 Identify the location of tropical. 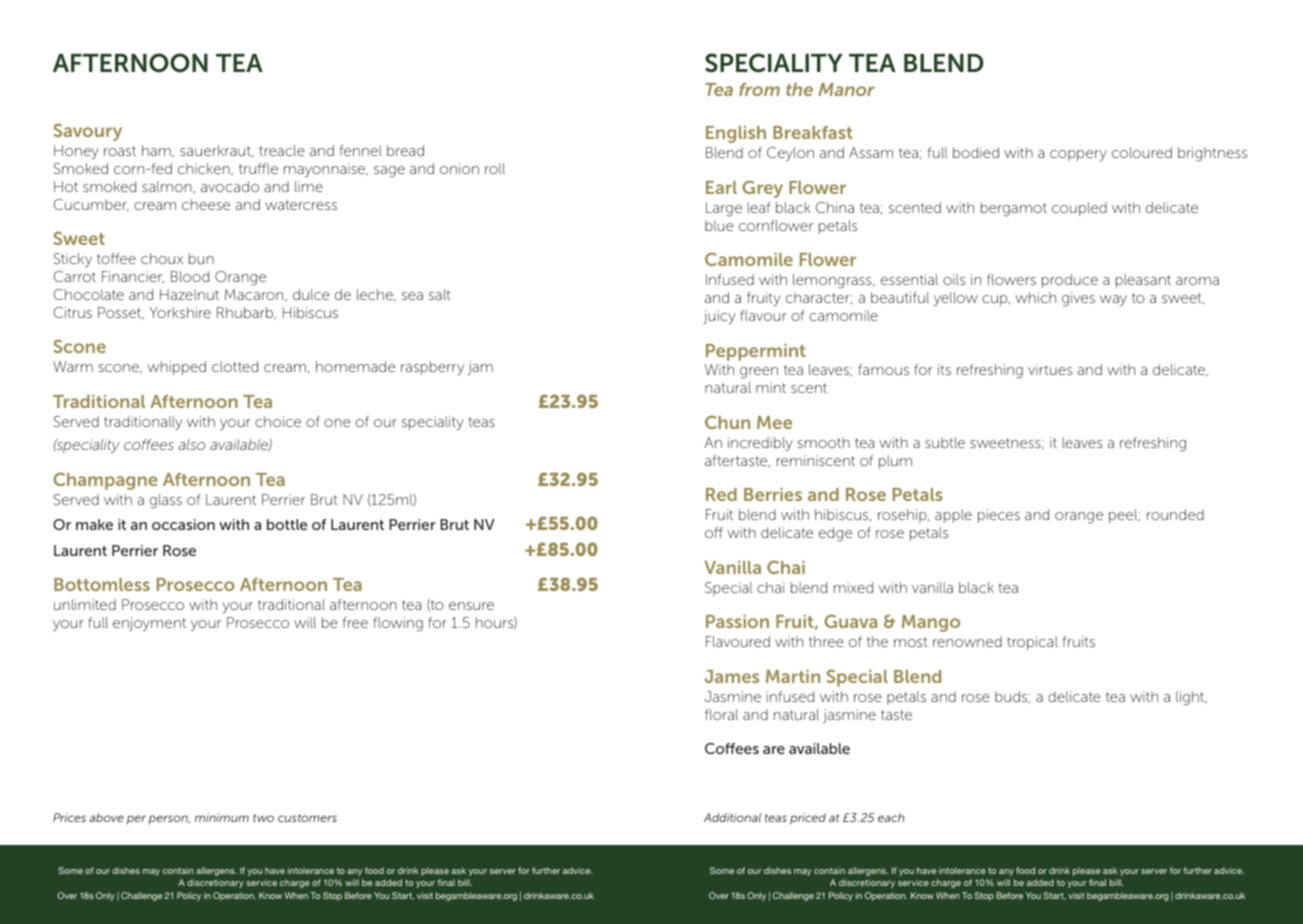
(1032, 643).
